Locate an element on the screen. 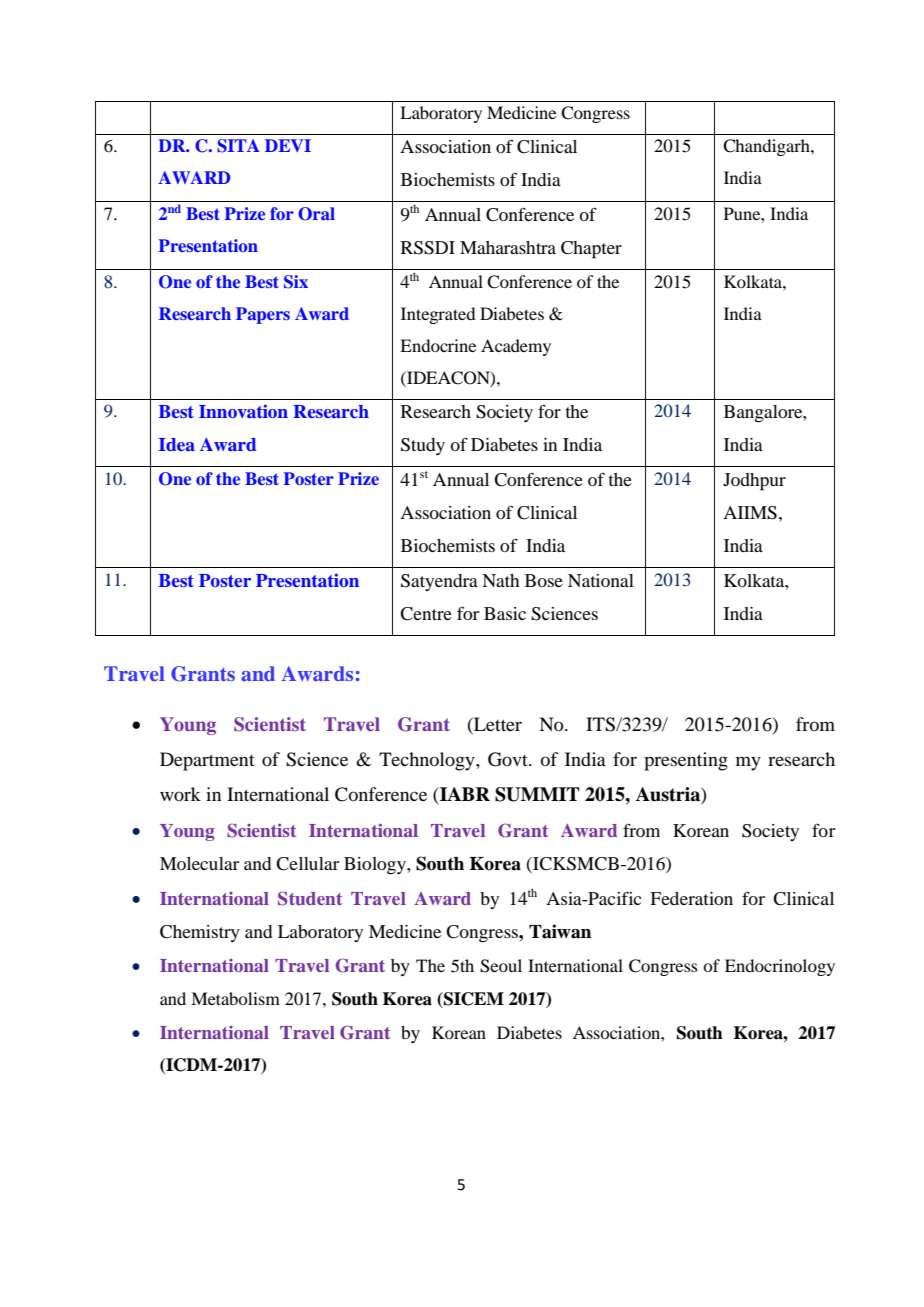  Maharashtra is located at coordinates (508, 247).
